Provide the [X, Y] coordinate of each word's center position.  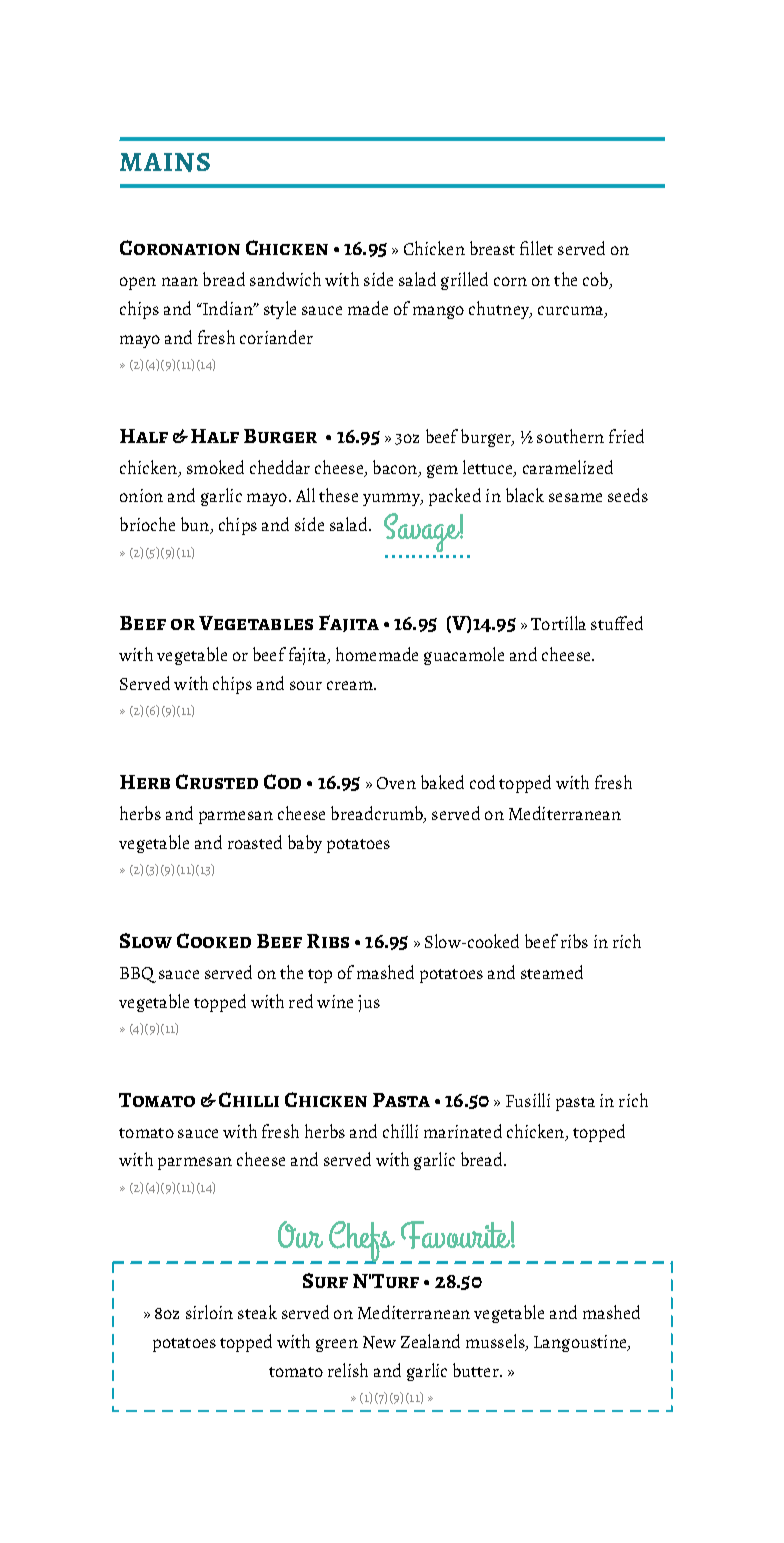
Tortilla [558, 623]
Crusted [217, 781]
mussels [496, 1342]
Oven [396, 783]
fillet [536, 248]
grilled [464, 281]
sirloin [209, 1312]
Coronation [180, 247]
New [379, 1342]
